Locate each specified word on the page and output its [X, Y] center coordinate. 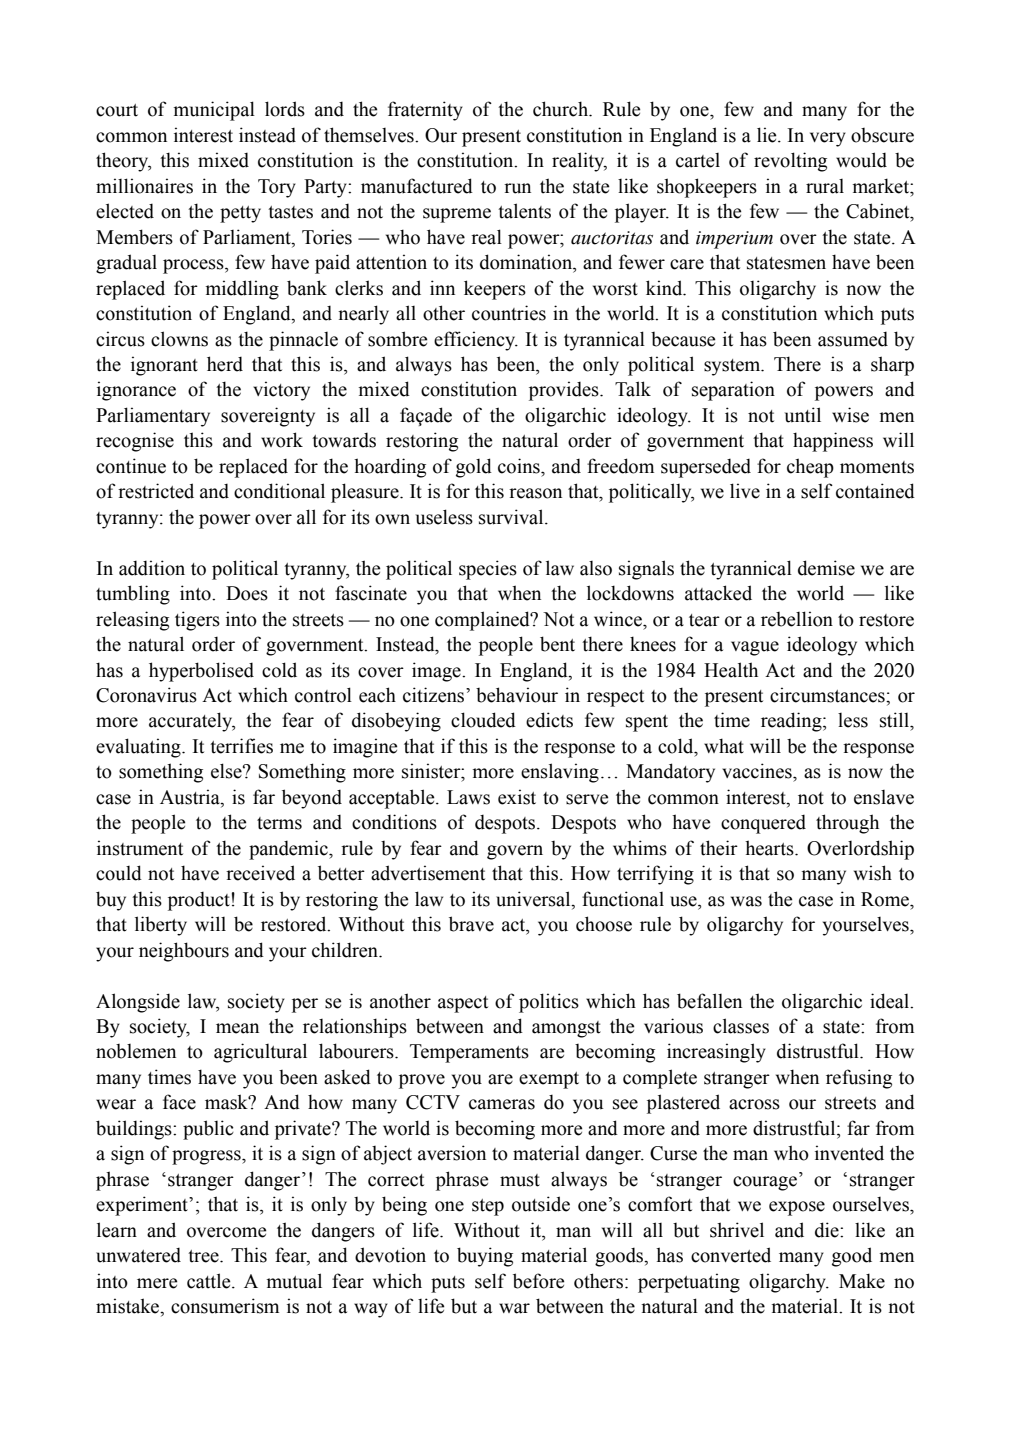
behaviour [517, 695]
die [828, 1230]
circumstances [828, 695]
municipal [214, 111]
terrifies [241, 746]
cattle [210, 1281]
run [517, 188]
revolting [790, 162]
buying [485, 1257]
